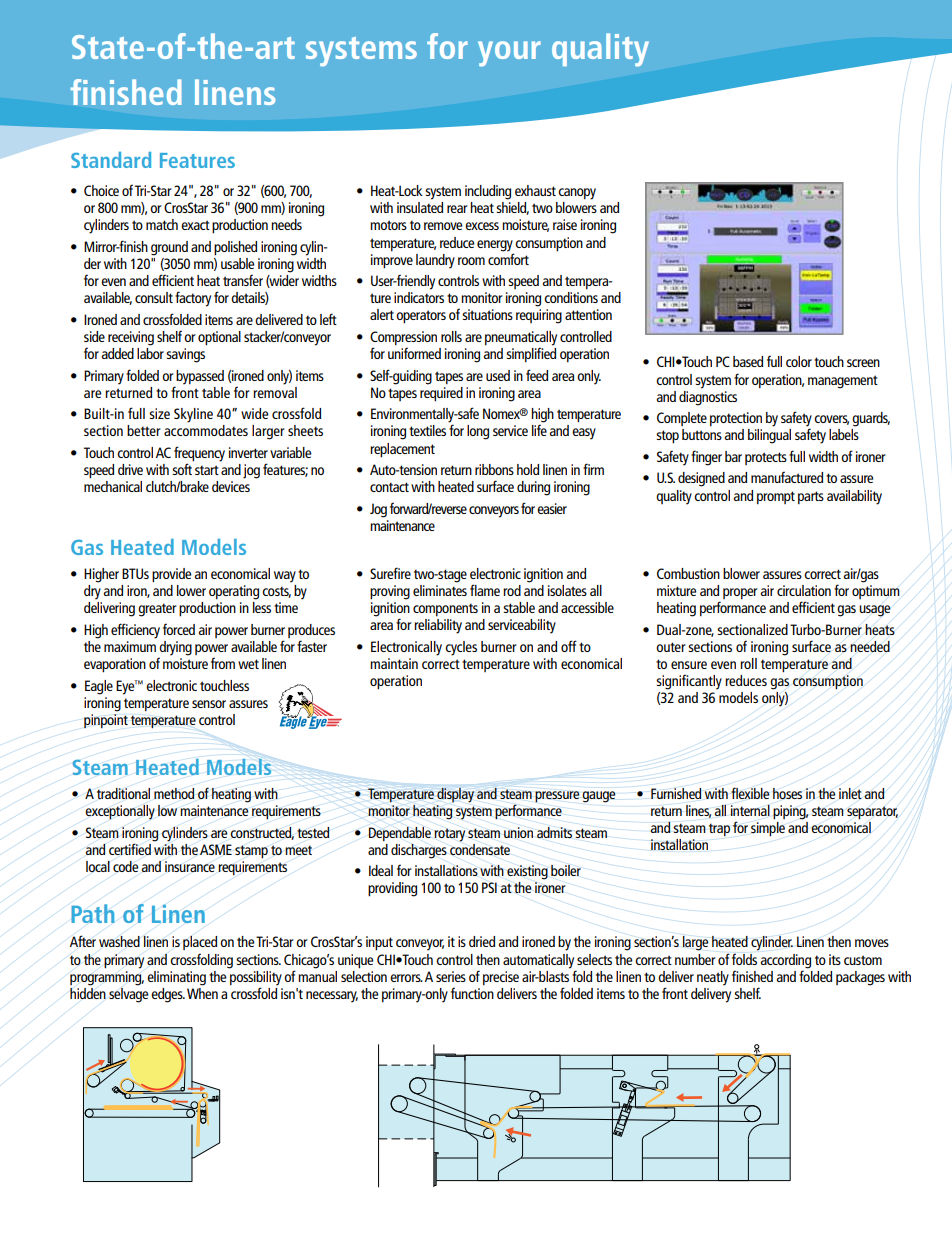 The image size is (952, 1233). What do you see at coordinates (785, 961) in the screenshot?
I see `according` at bounding box center [785, 961].
